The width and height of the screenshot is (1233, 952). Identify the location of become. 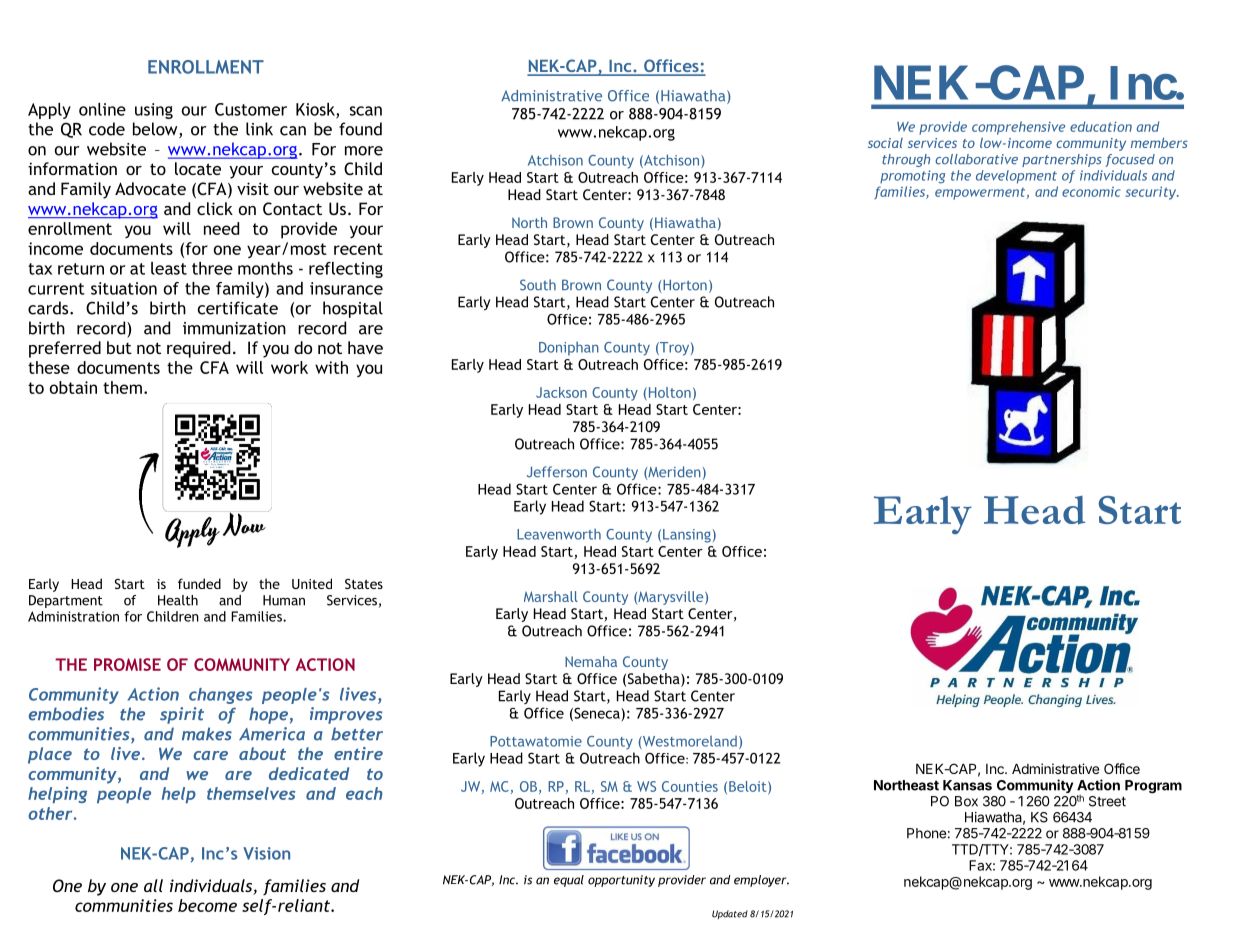
(207, 905).
